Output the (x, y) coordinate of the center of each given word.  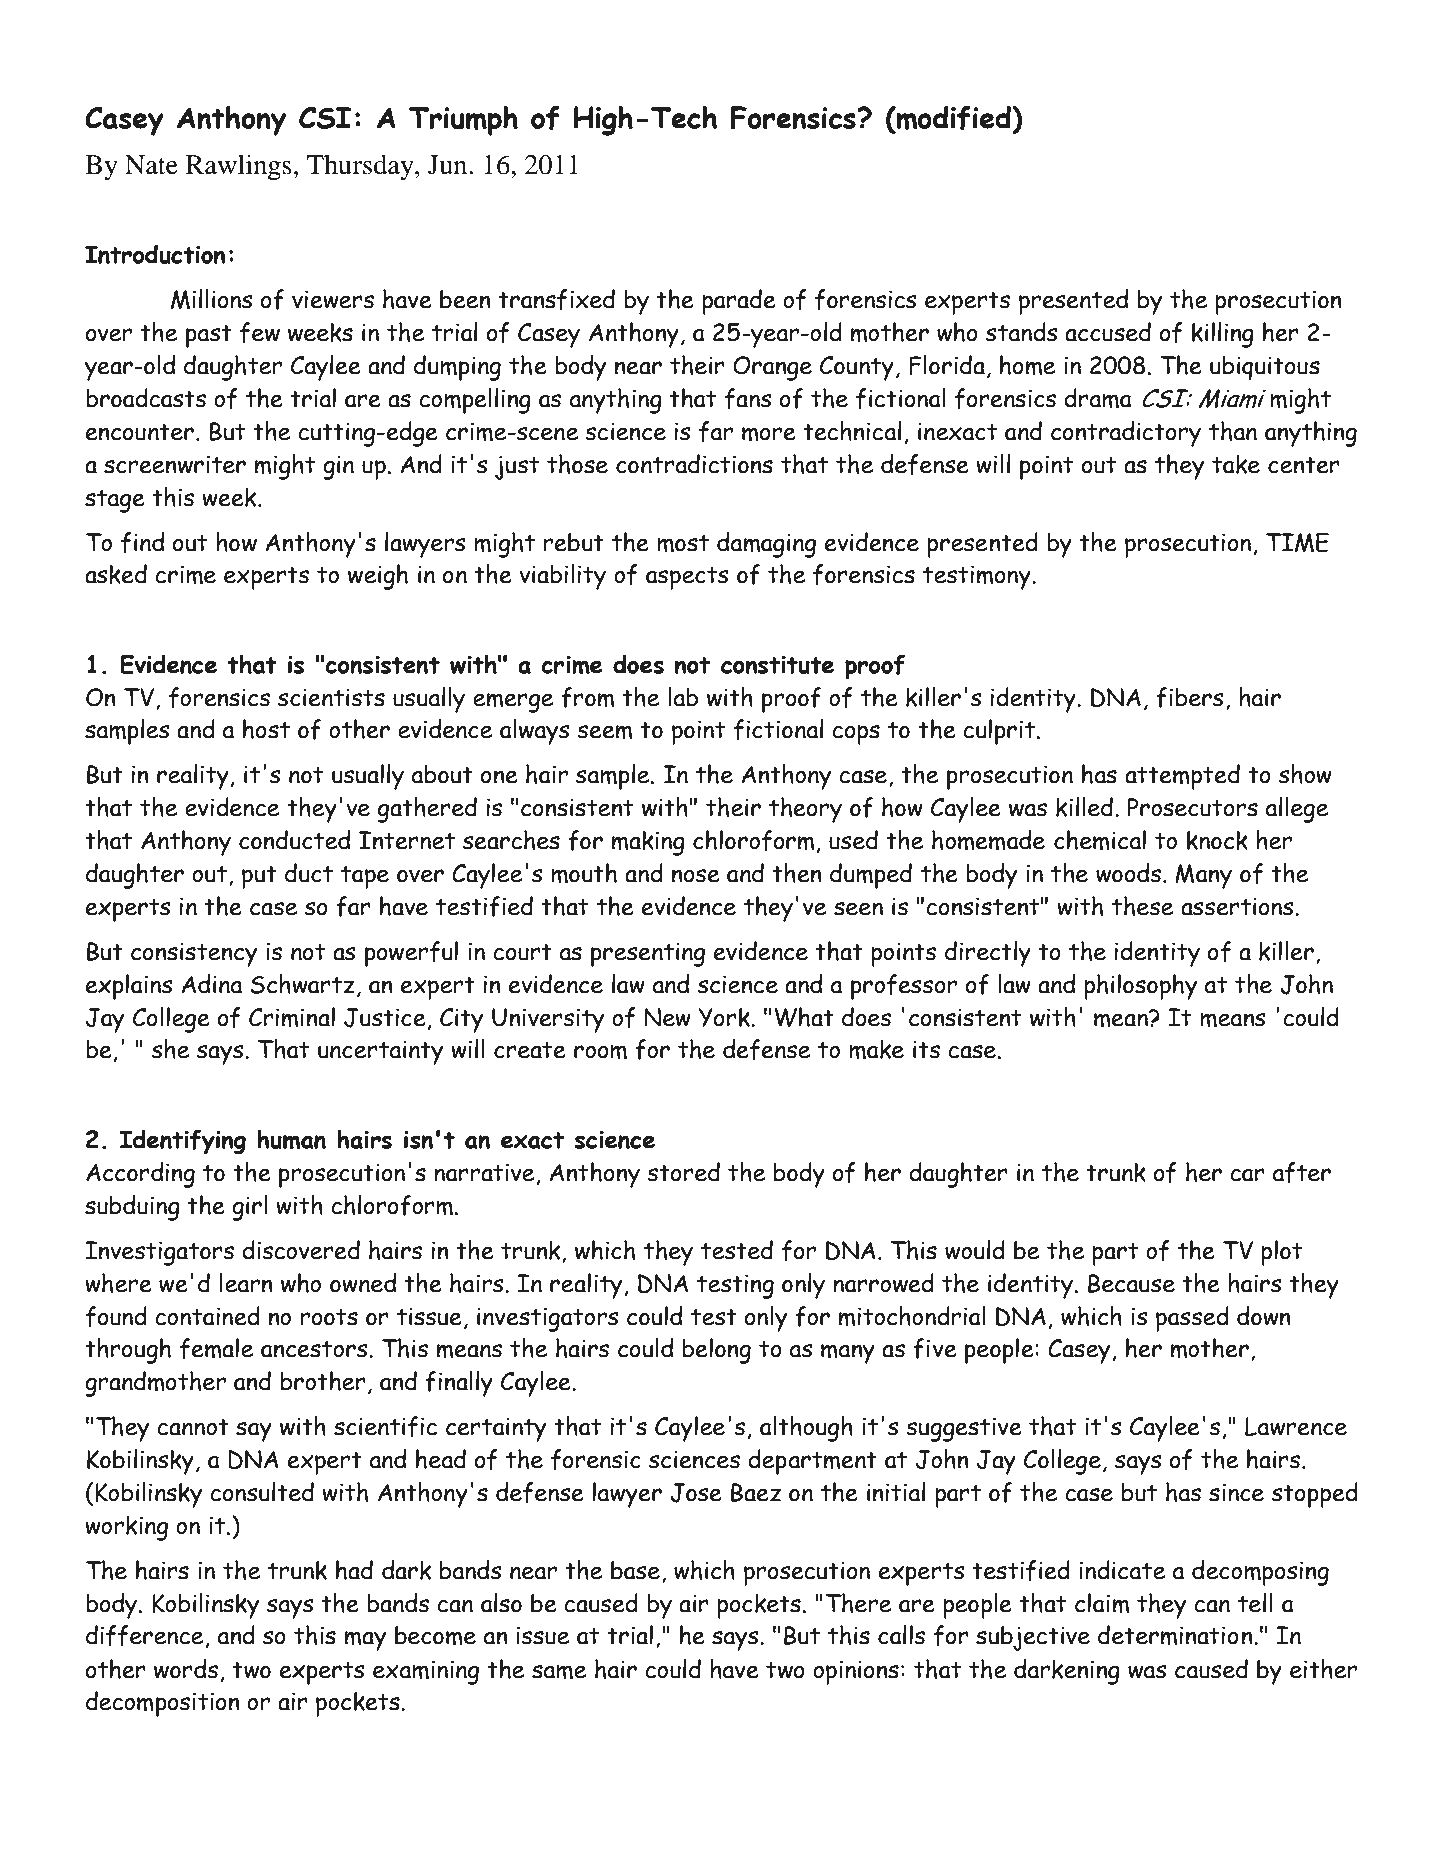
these (1142, 906)
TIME (1297, 542)
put (259, 877)
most (683, 543)
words (186, 1669)
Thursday (361, 167)
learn (246, 1283)
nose (696, 876)
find (142, 542)
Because (1131, 1283)
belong (716, 1351)
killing (1223, 335)
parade (739, 302)
